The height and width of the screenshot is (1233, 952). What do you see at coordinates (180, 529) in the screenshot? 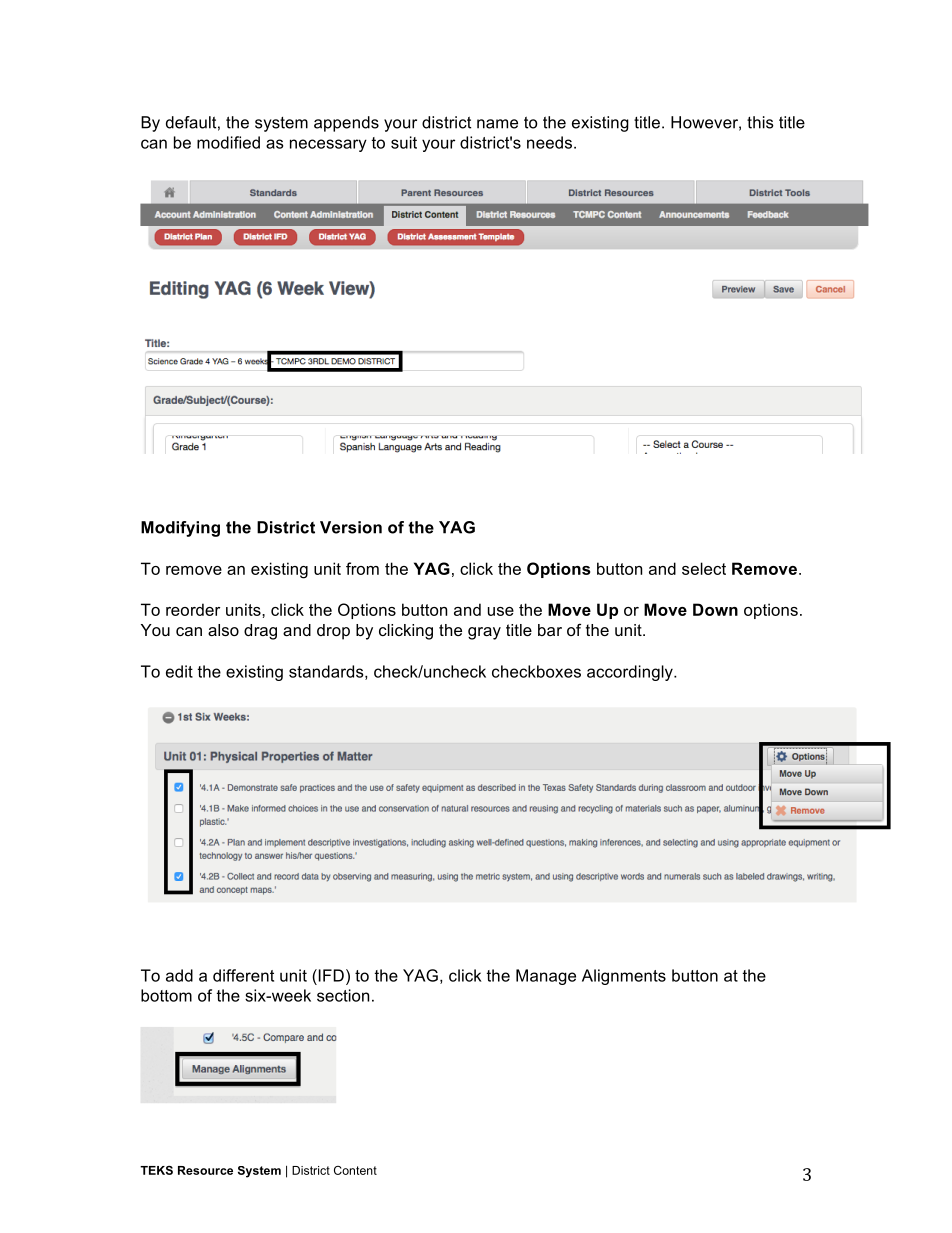
I see `Modifying` at bounding box center [180, 529].
